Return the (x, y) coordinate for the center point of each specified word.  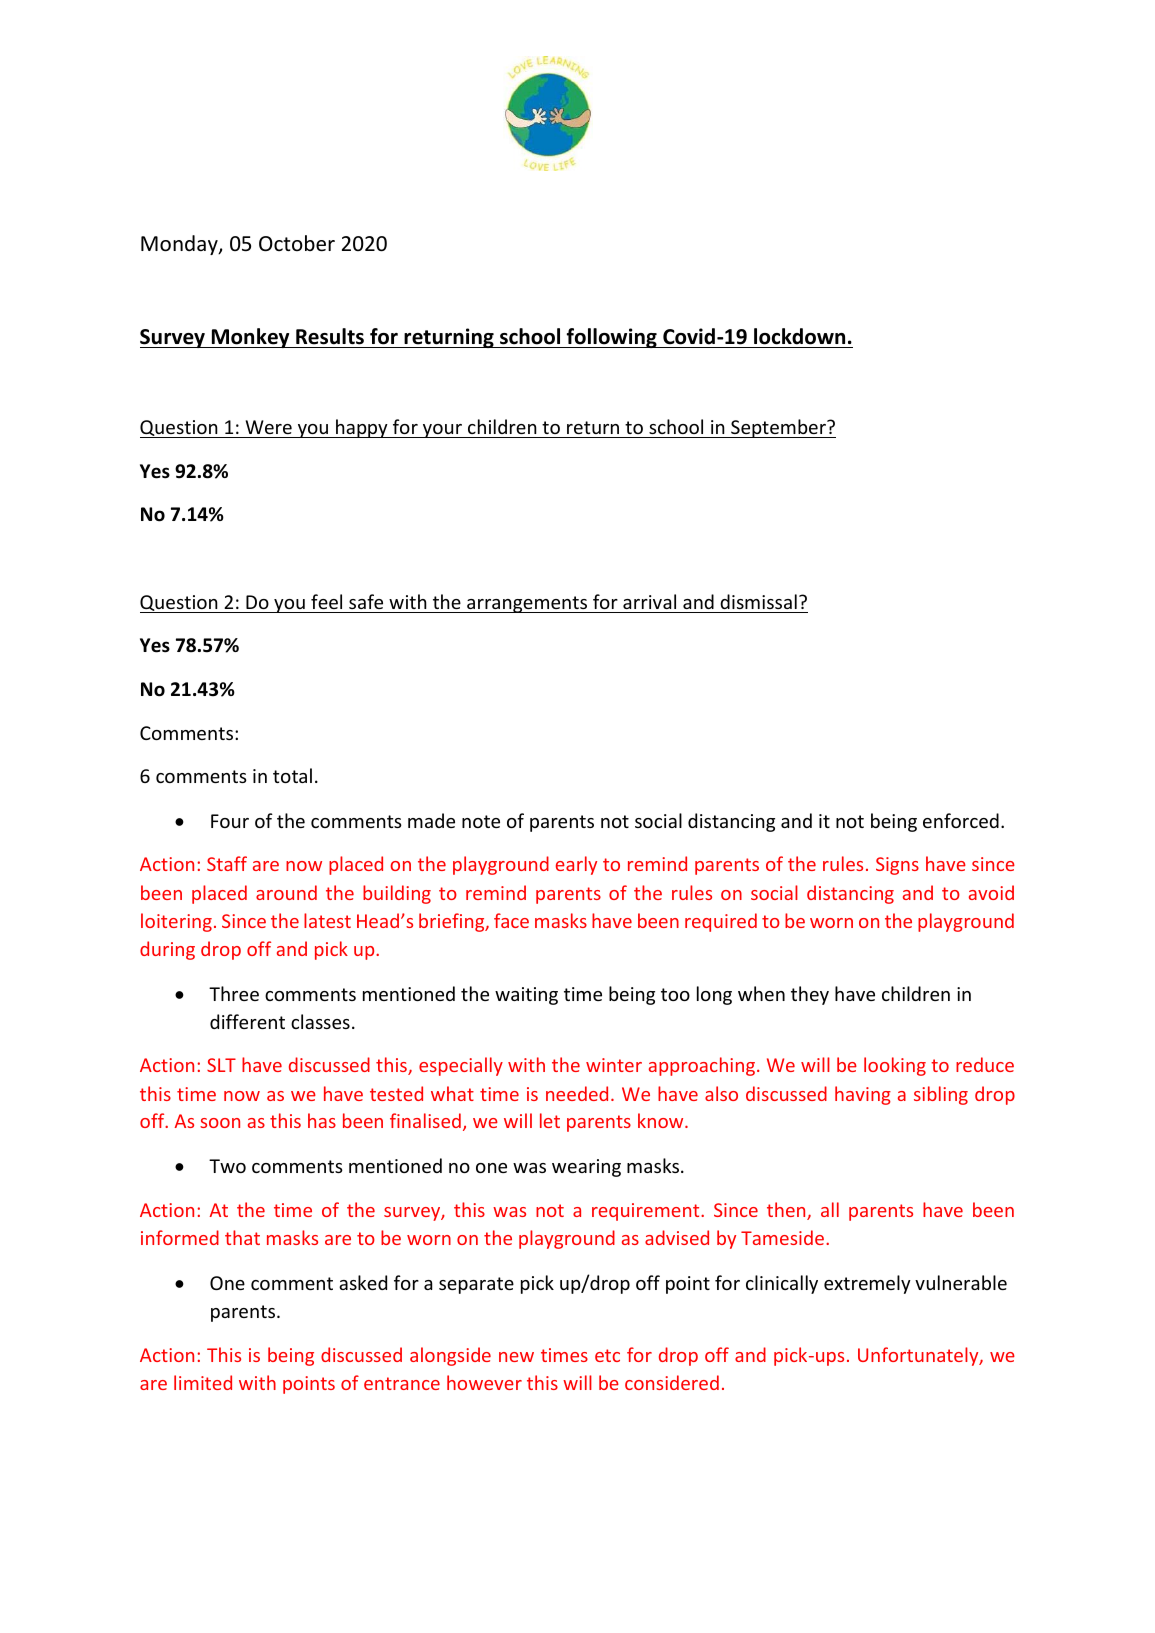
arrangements (527, 604)
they (810, 995)
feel (326, 601)
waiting (526, 996)
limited (203, 1382)
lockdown (799, 336)
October (297, 243)
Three (234, 993)
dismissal (758, 601)
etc (607, 1355)
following (612, 338)
